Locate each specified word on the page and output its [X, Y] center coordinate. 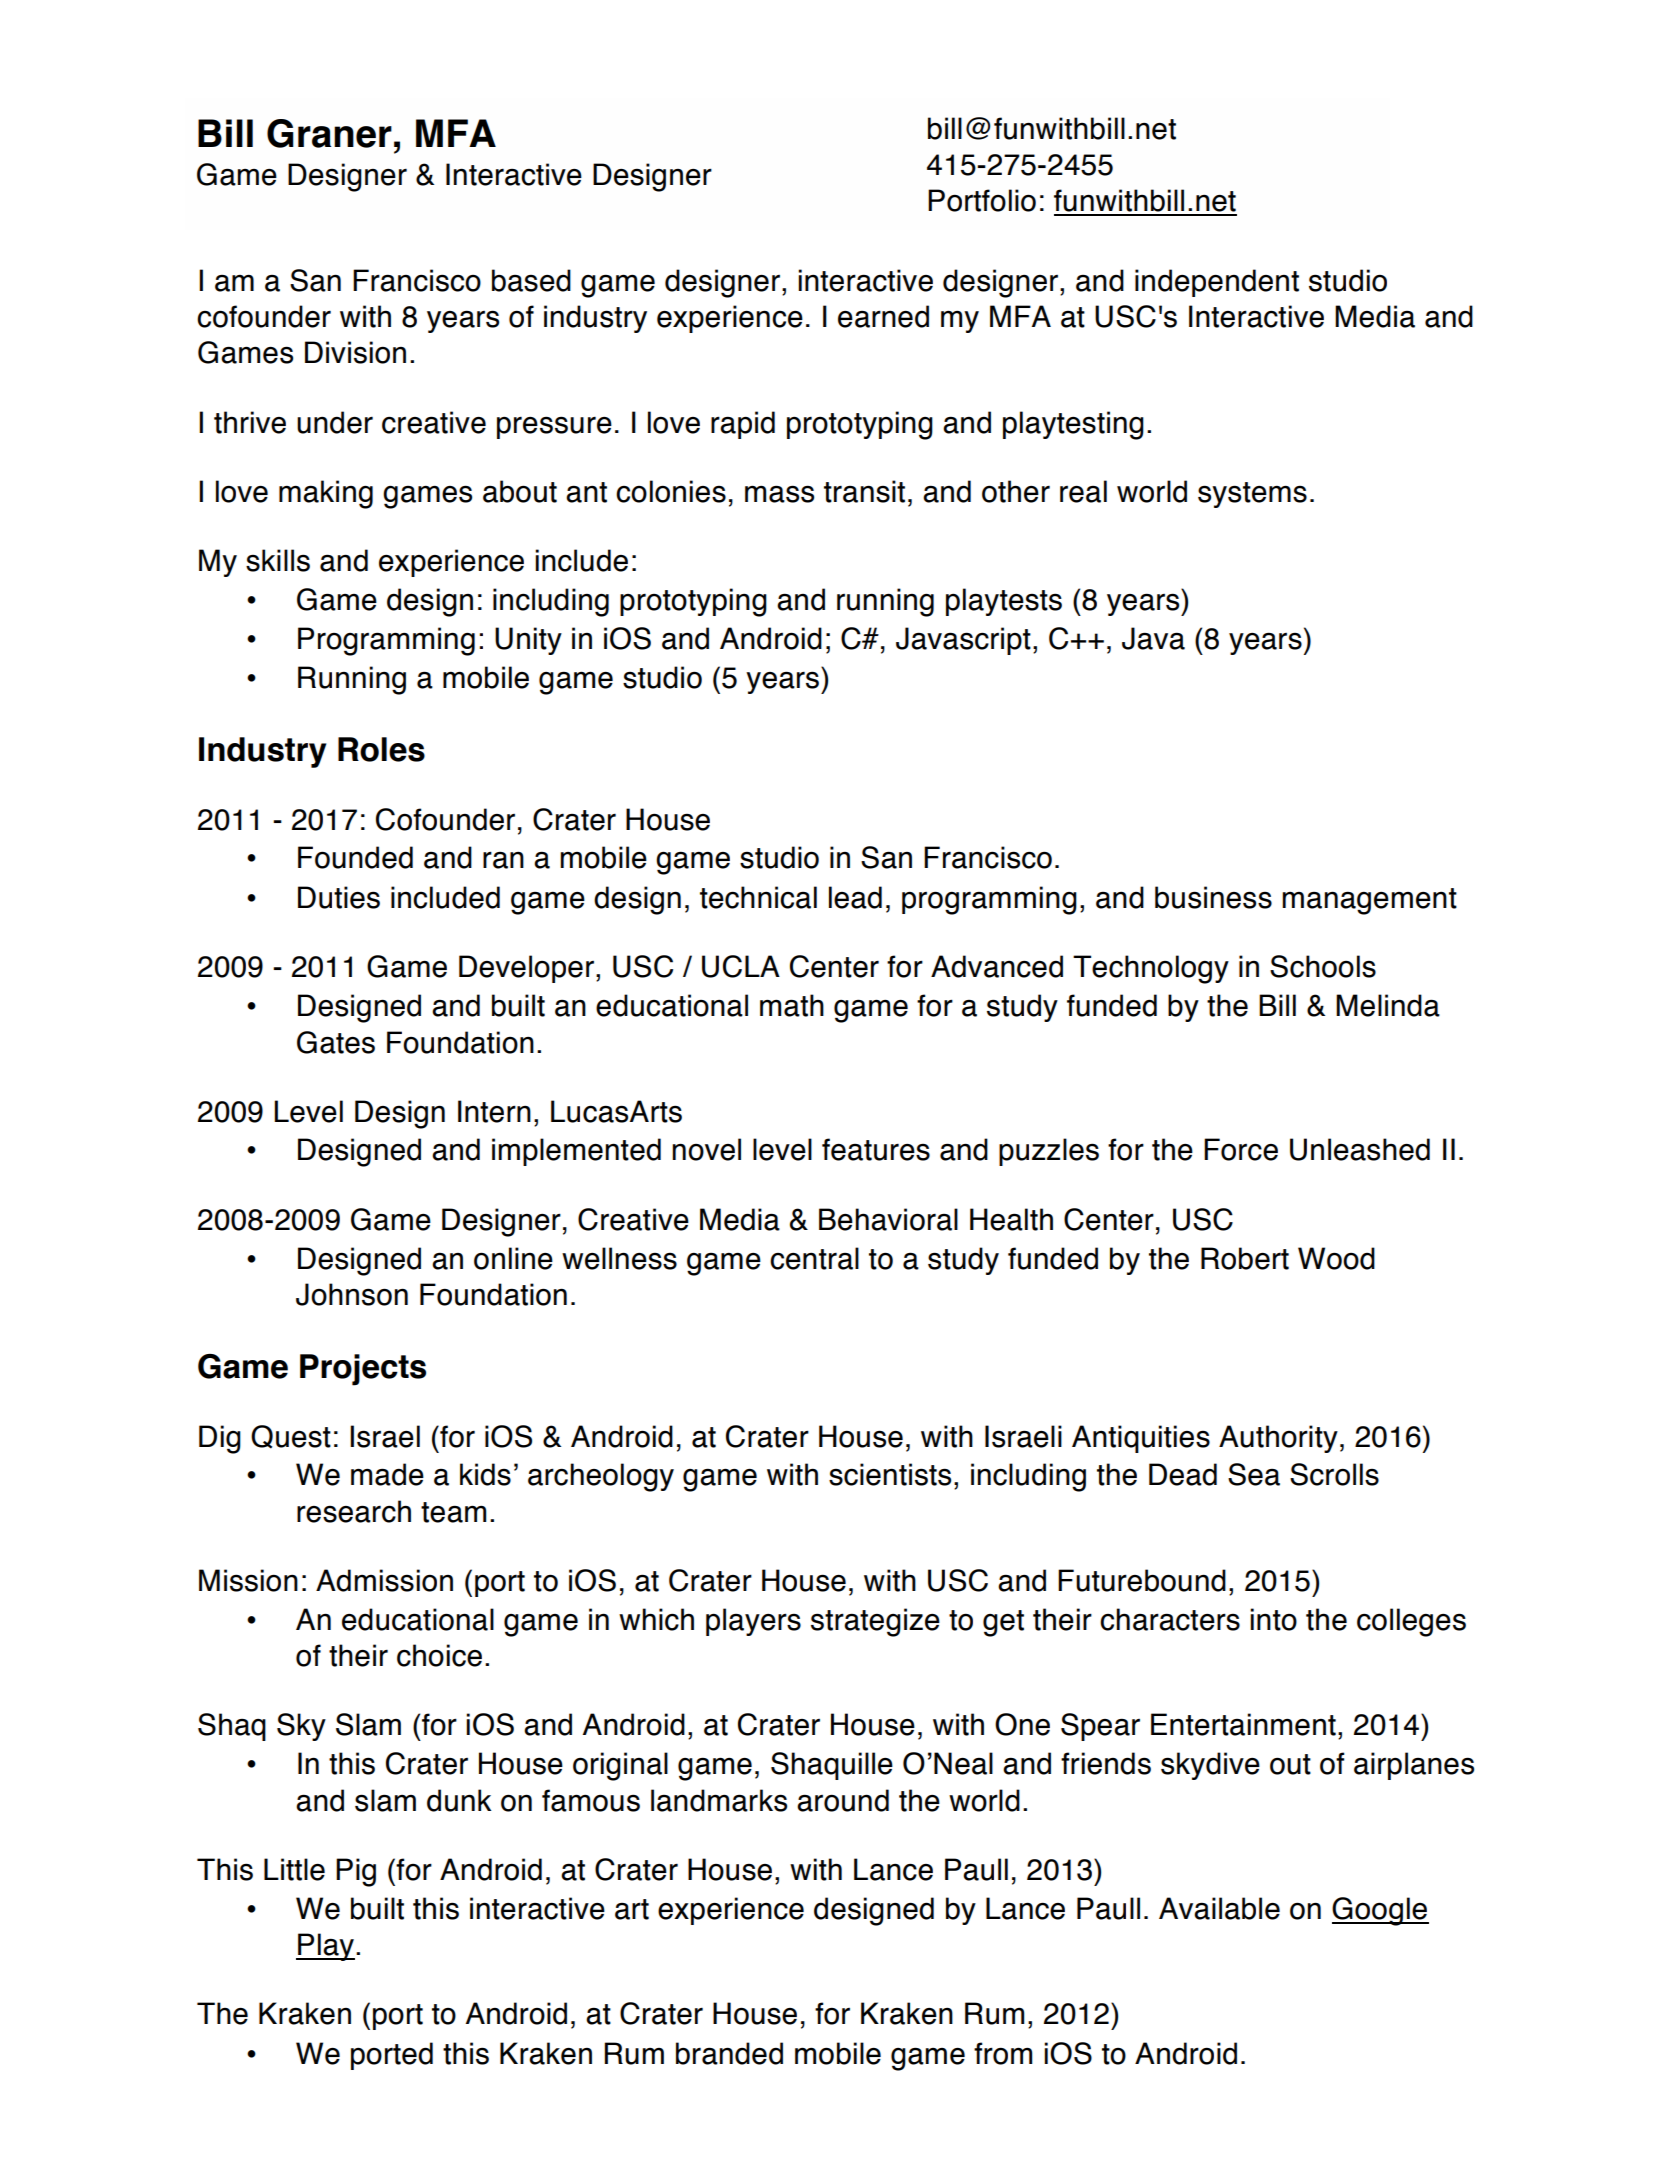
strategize [875, 1622]
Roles [381, 749]
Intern [494, 1111]
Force [1241, 1149]
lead [855, 897]
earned [883, 316]
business [1213, 897]
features [876, 1149]
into [1273, 1619]
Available [1219, 1908]
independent [1217, 283]
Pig [356, 1872]
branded [729, 2053]
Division [355, 352]
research [354, 1511]
